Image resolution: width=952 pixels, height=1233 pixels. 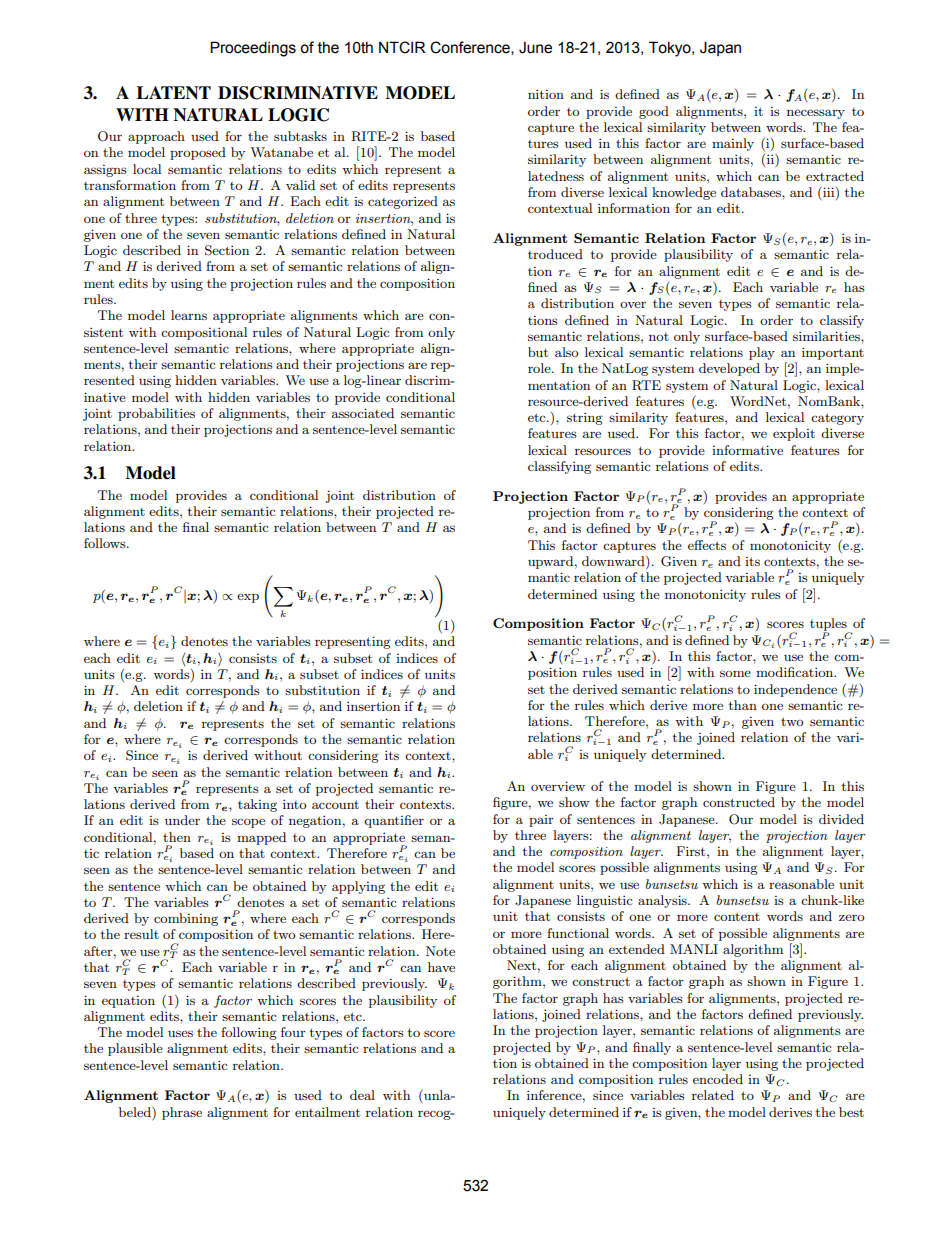 What do you see at coordinates (816, 114) in the screenshot?
I see `necessary` at bounding box center [816, 114].
